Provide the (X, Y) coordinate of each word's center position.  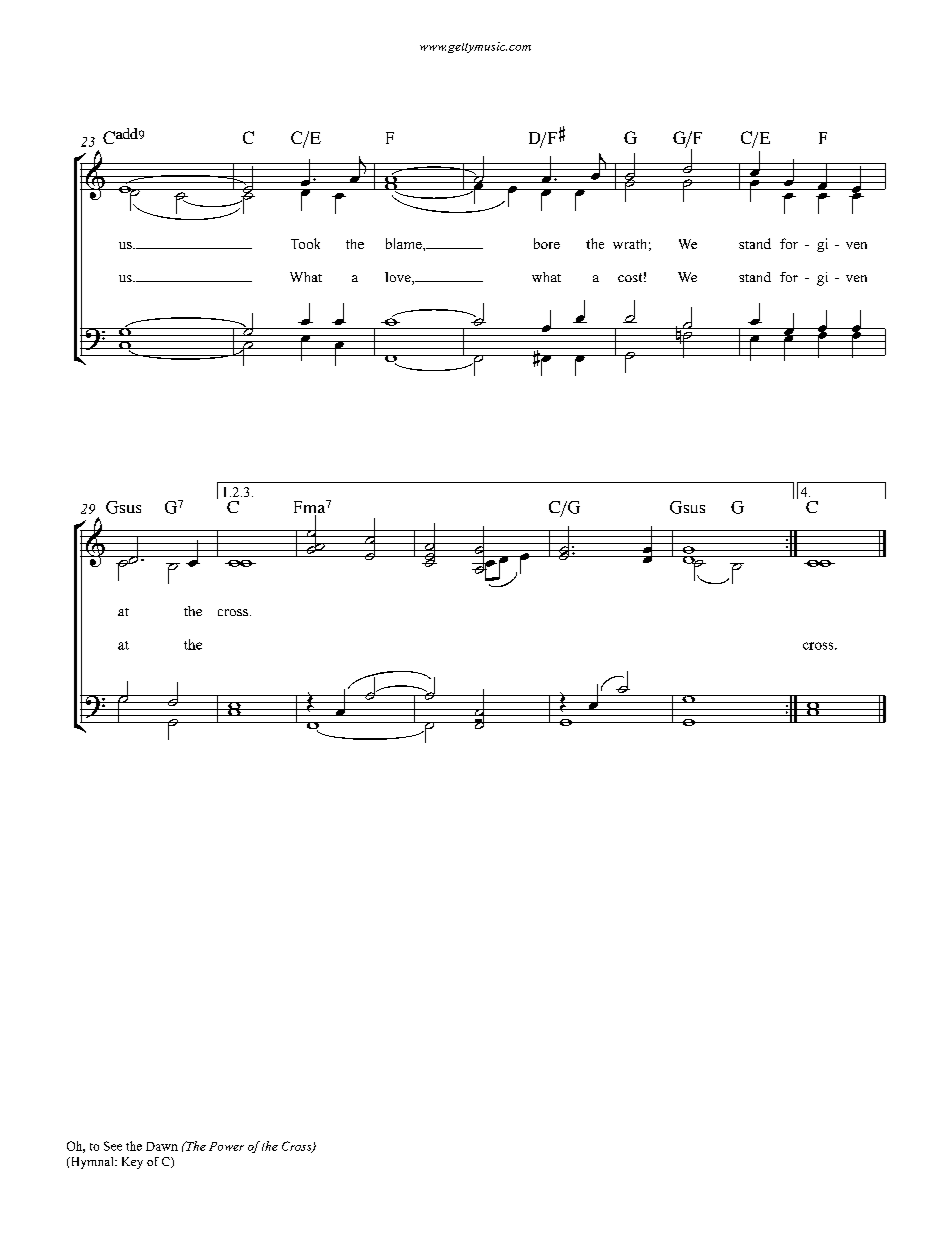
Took (305, 243)
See (113, 1146)
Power (226, 1146)
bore (547, 243)
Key (132, 1163)
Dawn (162, 1146)
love (399, 278)
